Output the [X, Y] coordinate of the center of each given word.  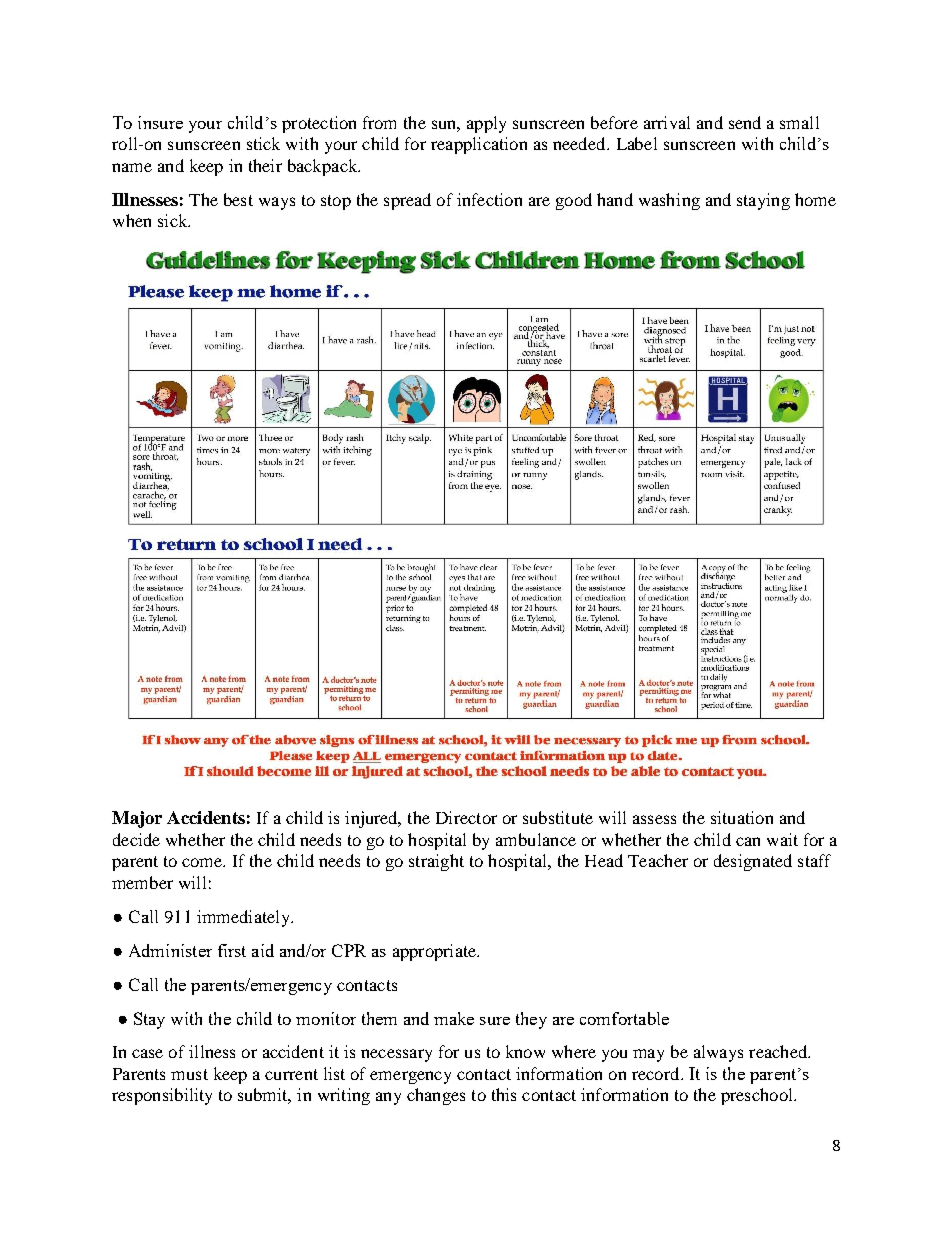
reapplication [479, 145]
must [189, 1074]
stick [263, 143]
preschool [758, 1096]
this [504, 1094]
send [745, 122]
